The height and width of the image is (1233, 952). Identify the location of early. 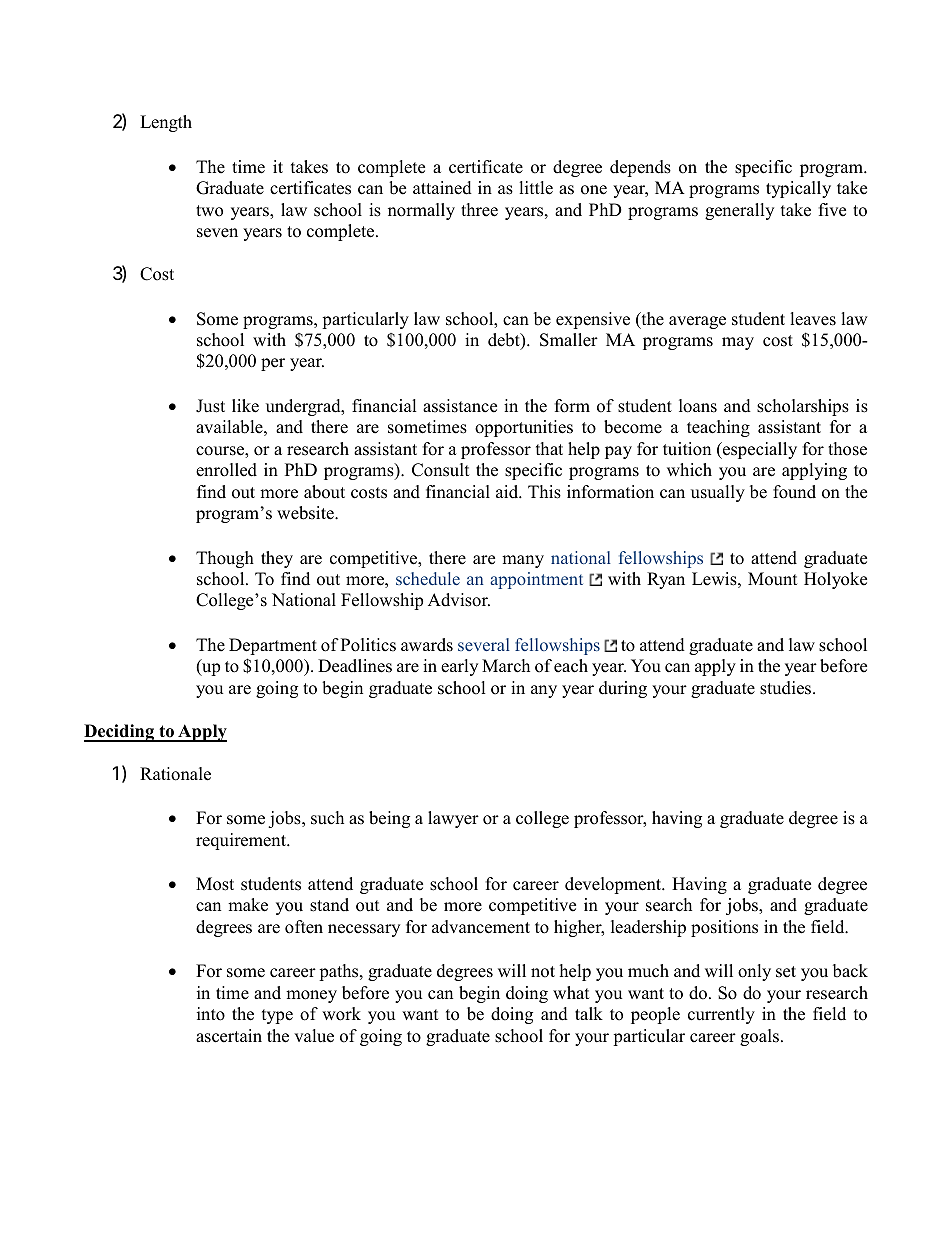
(459, 667).
